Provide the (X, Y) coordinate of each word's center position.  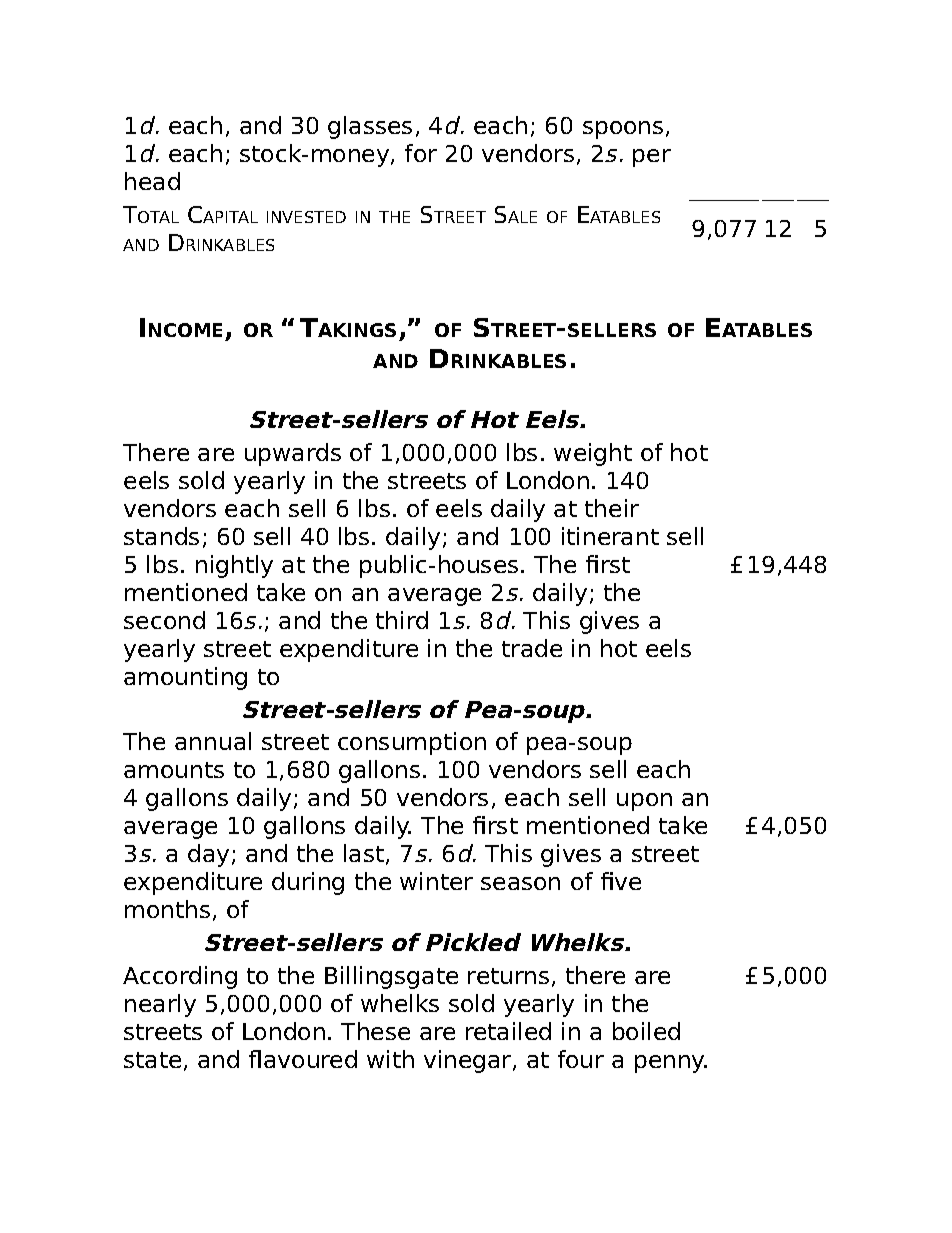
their (612, 508)
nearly (160, 1005)
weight (593, 454)
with (390, 1059)
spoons (623, 130)
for (421, 153)
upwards (293, 454)
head (152, 181)
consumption (412, 743)
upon (644, 802)
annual (213, 741)
